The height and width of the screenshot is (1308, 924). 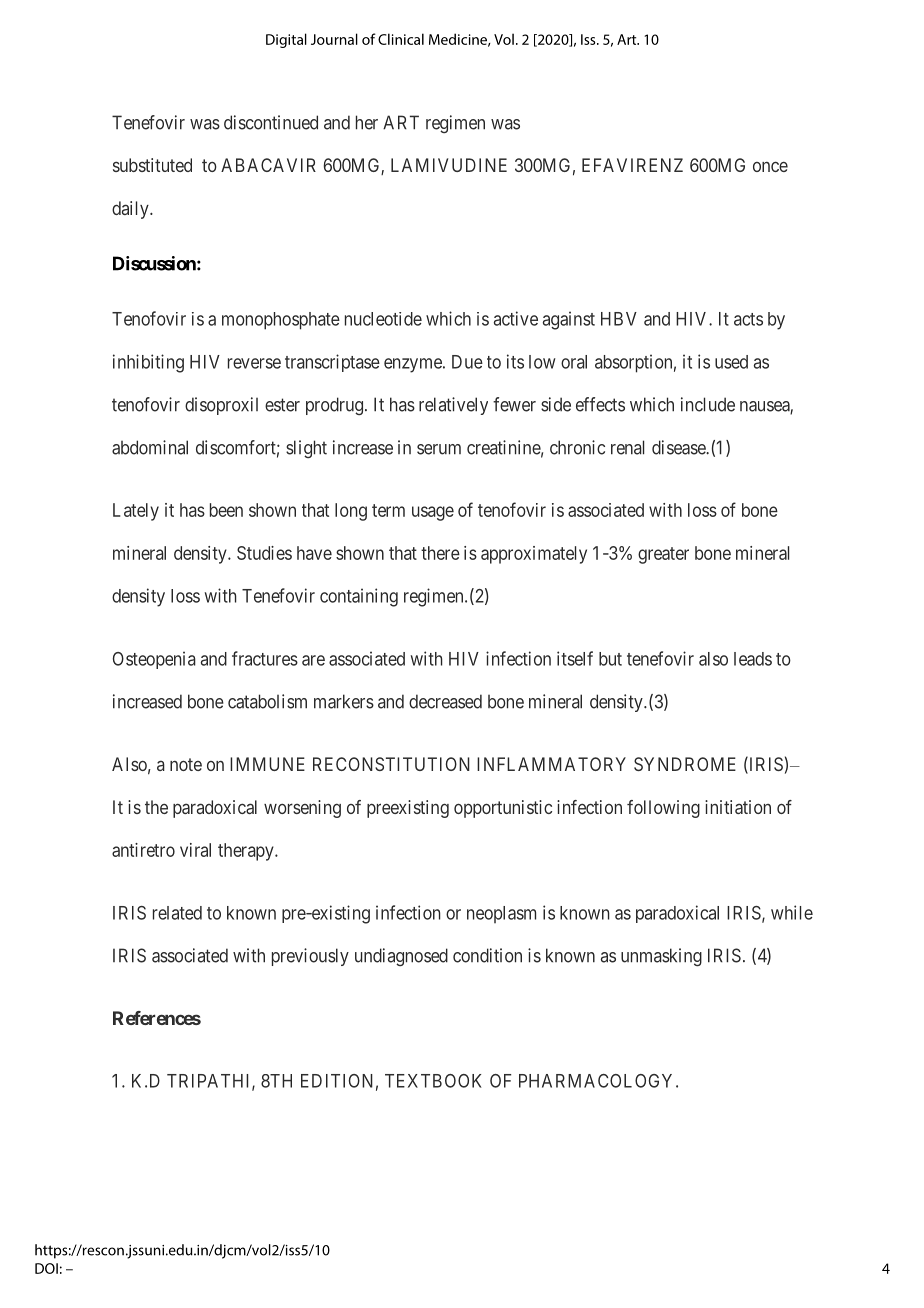 What do you see at coordinates (150, 447) in the screenshot?
I see `abdominal` at bounding box center [150, 447].
